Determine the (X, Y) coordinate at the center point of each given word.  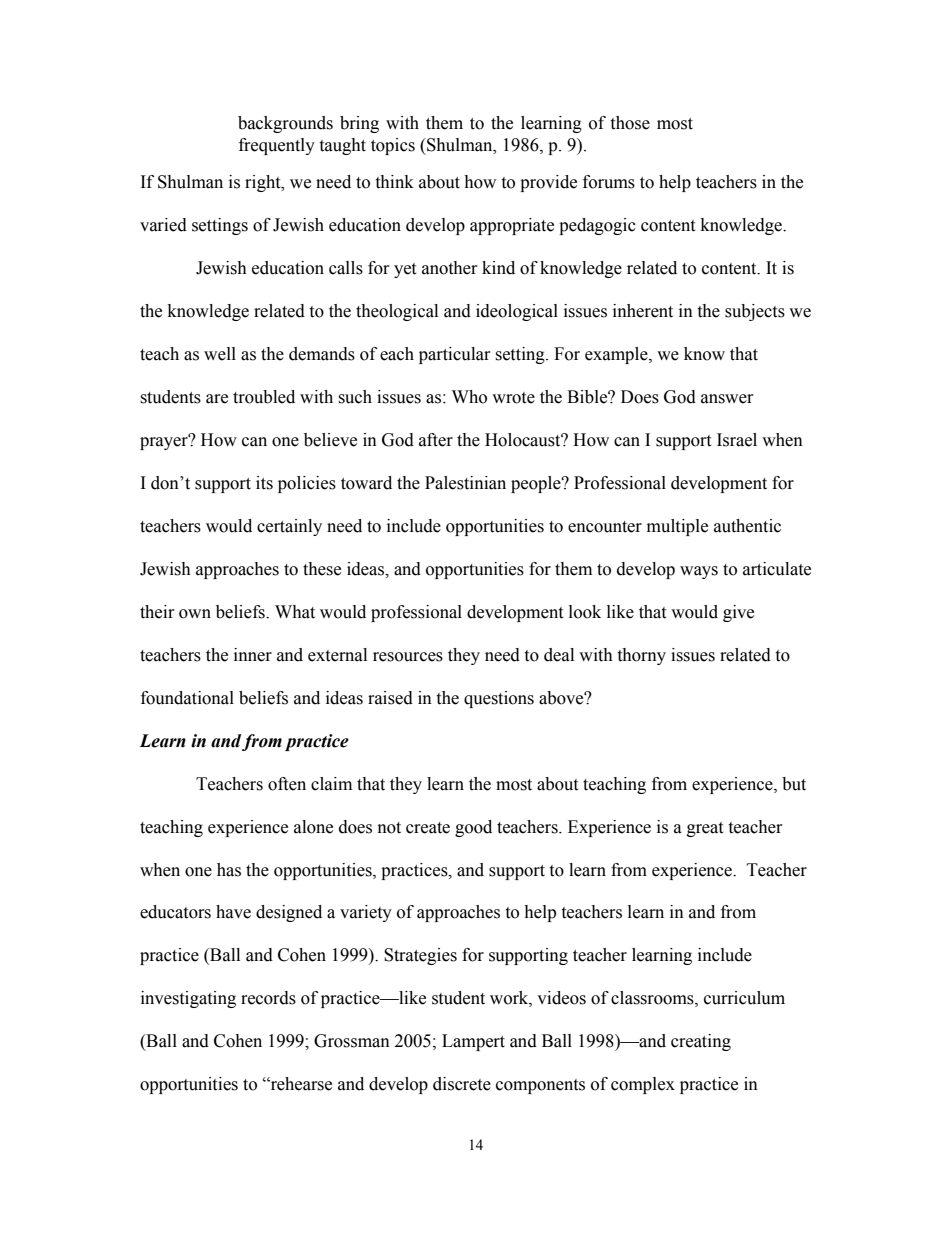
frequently (277, 146)
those (630, 123)
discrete (462, 1084)
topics (393, 146)
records (268, 998)
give (738, 613)
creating (701, 1042)
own (195, 614)
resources (408, 657)
